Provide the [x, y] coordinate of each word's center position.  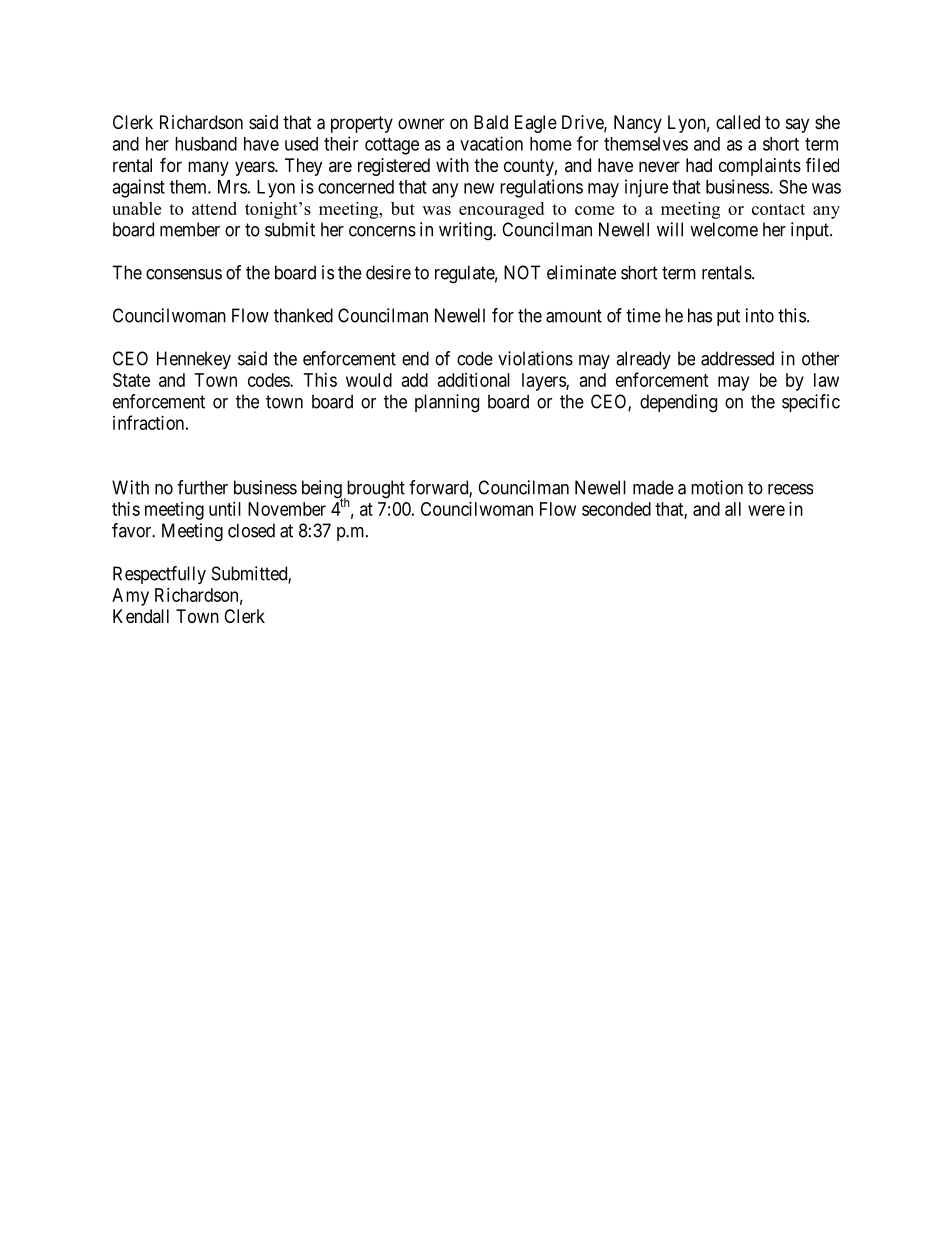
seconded [616, 509]
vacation [491, 143]
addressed [737, 358]
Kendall [141, 616]
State [131, 380]
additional [474, 380]
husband [206, 144]
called [738, 122]
